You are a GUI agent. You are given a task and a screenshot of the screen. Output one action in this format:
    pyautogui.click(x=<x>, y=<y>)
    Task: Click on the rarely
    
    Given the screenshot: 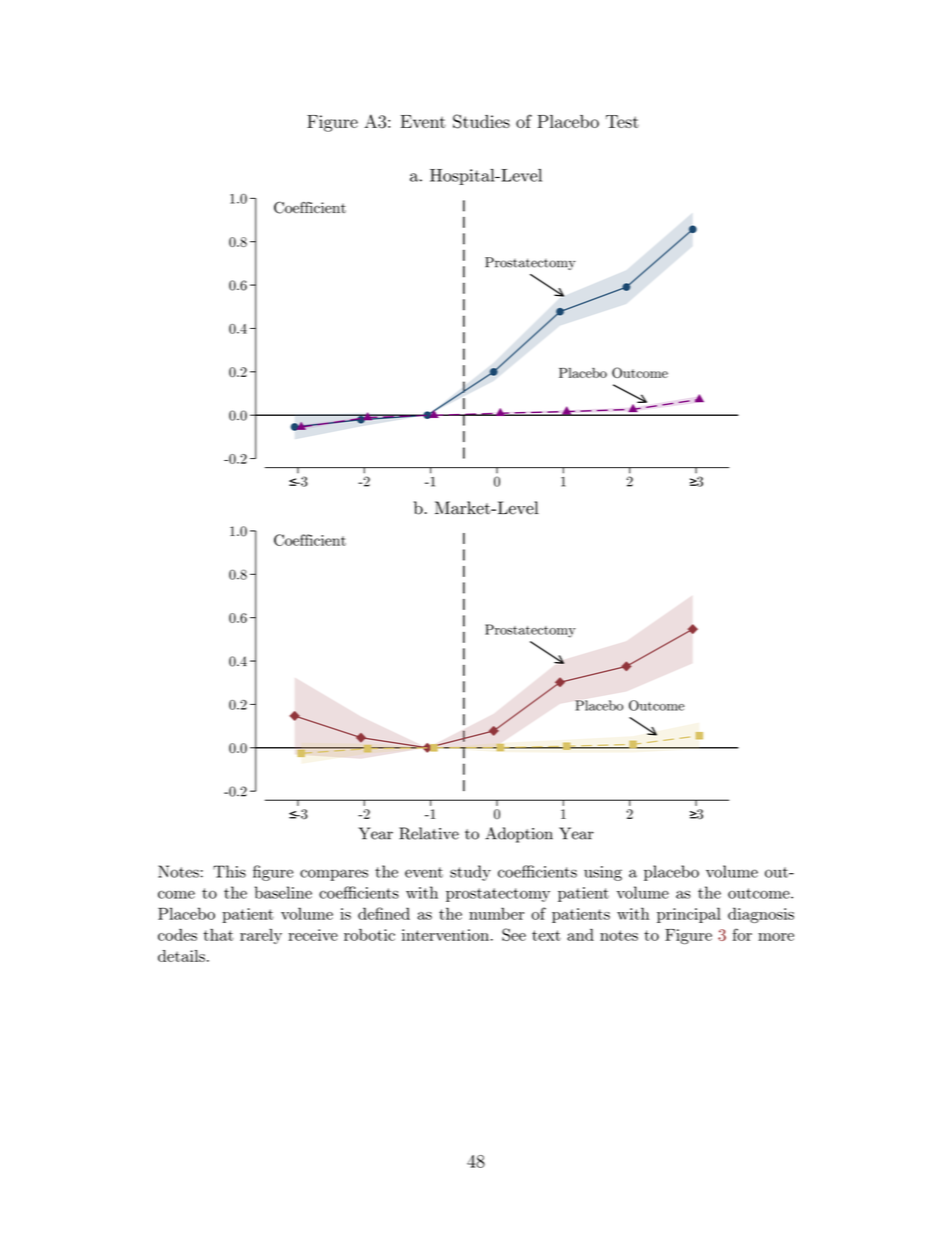 What is the action you would take?
    pyautogui.click(x=261, y=936)
